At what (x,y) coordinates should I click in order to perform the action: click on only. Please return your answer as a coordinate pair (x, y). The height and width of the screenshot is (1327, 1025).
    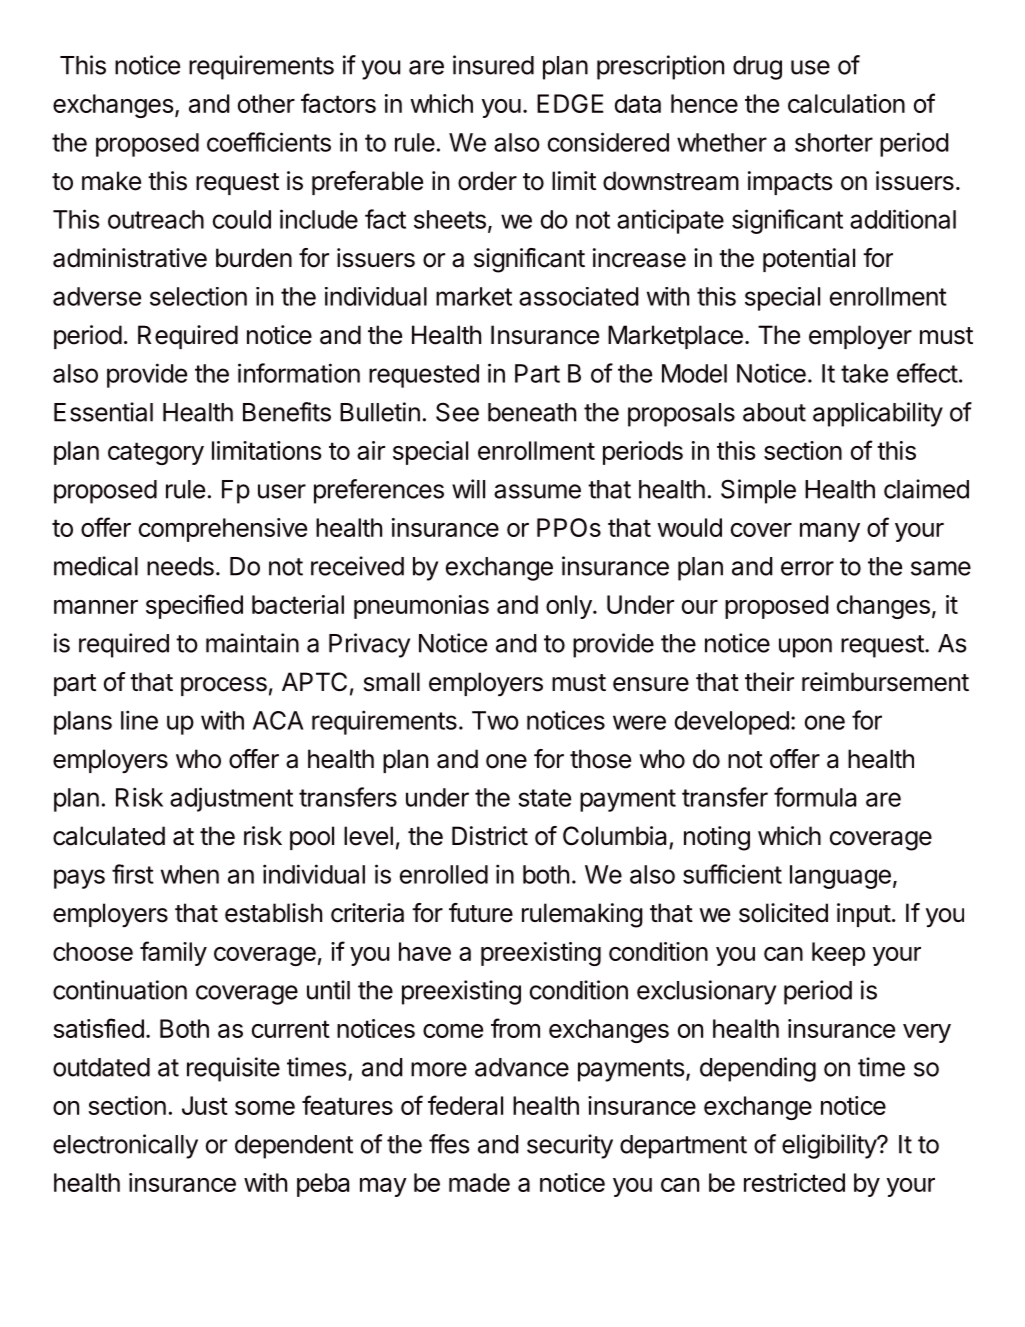
    Looking at the image, I should click on (569, 607).
